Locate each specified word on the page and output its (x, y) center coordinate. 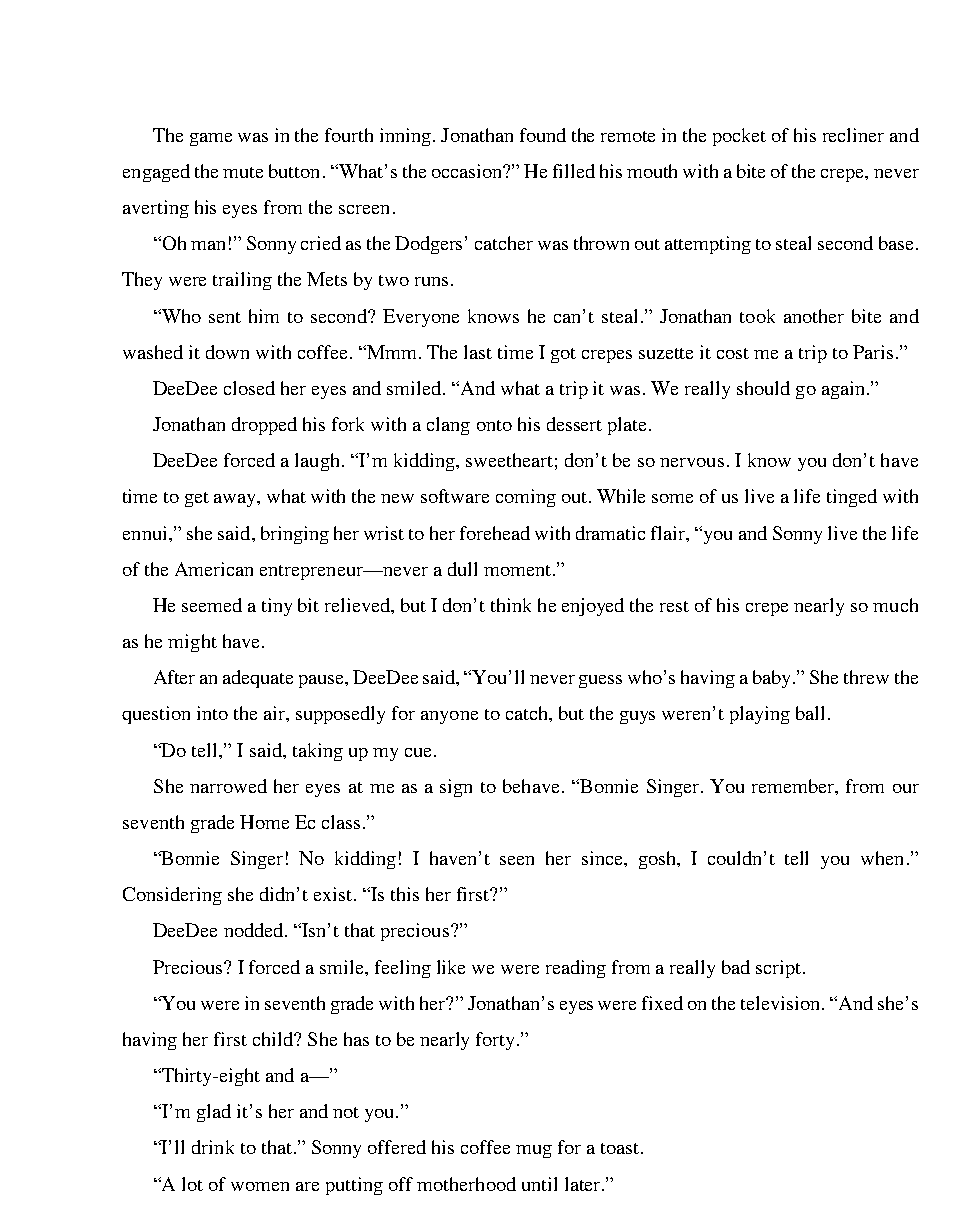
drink (213, 1147)
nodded (255, 930)
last (478, 352)
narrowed (228, 786)
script (780, 969)
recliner (853, 135)
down (227, 352)
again (843, 390)
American (214, 569)
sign (456, 788)
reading (576, 969)
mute (243, 172)
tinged (852, 498)
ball (810, 713)
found (543, 135)
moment (519, 570)
